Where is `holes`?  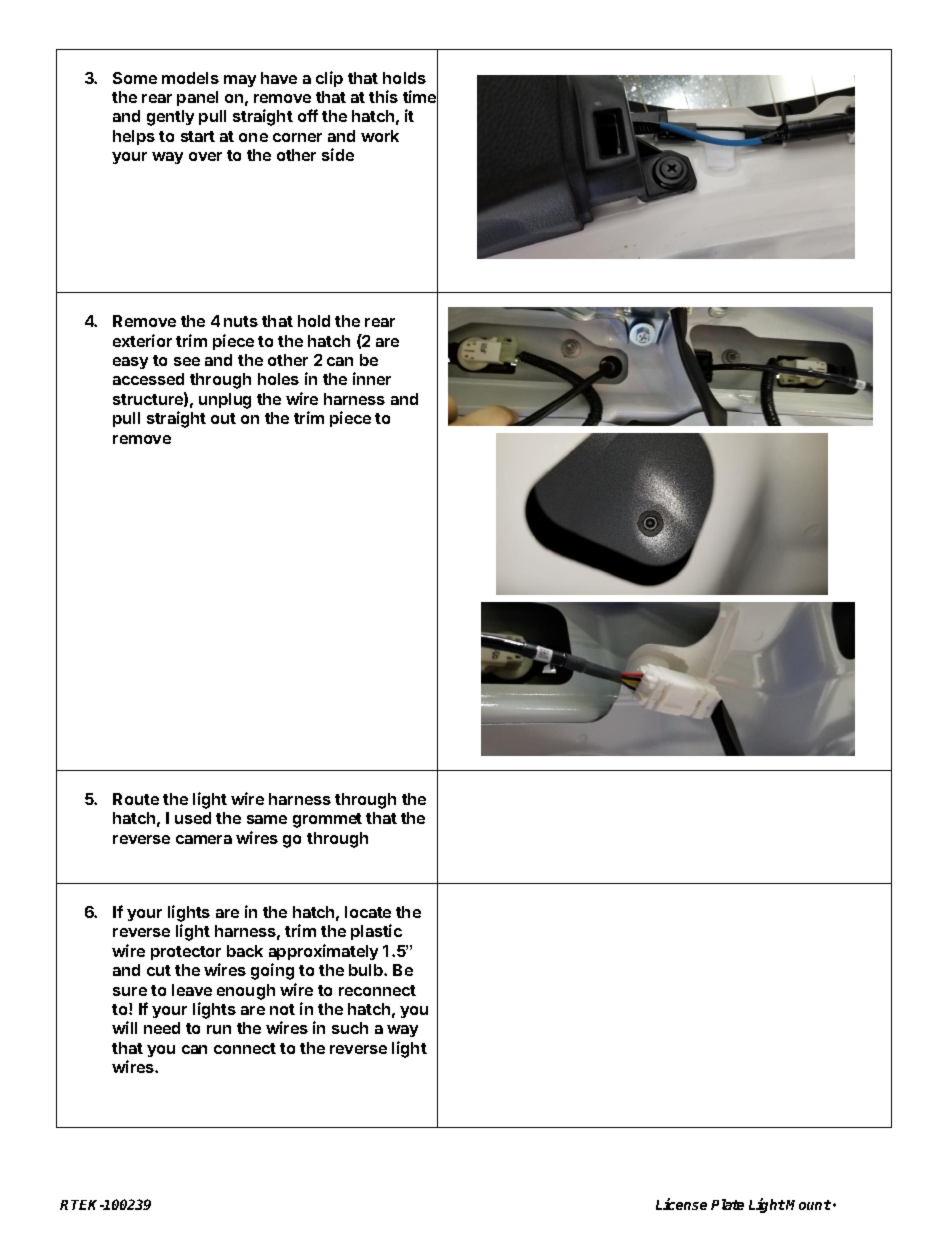
holes is located at coordinates (278, 379).
